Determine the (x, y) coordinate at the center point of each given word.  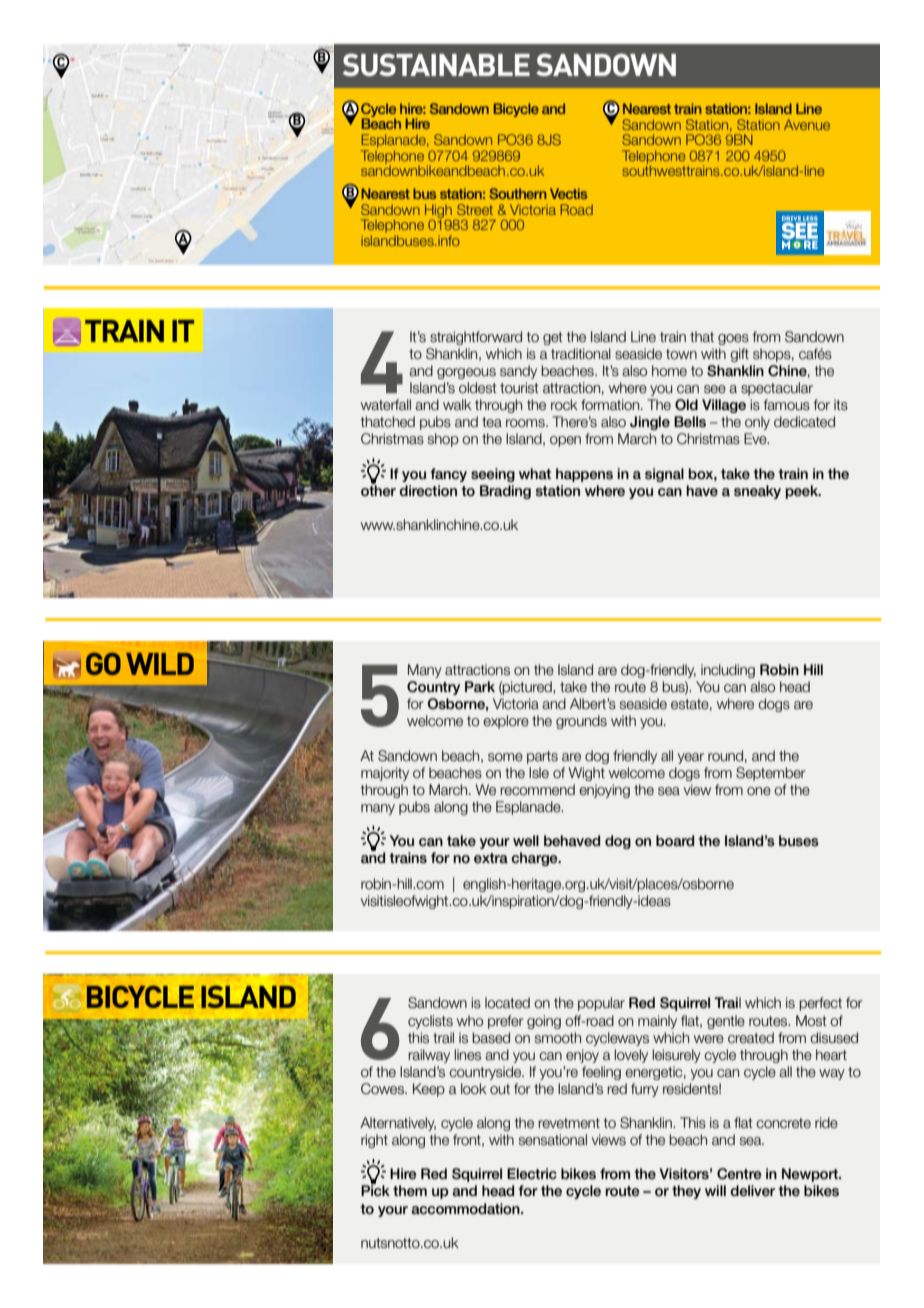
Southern (517, 193)
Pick (375, 1189)
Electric (532, 1173)
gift (739, 355)
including (728, 671)
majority (385, 774)
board (675, 840)
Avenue (807, 124)
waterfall (386, 405)
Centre (739, 1174)
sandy (518, 372)
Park (480, 686)
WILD (160, 664)
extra (491, 858)
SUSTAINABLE (436, 64)
